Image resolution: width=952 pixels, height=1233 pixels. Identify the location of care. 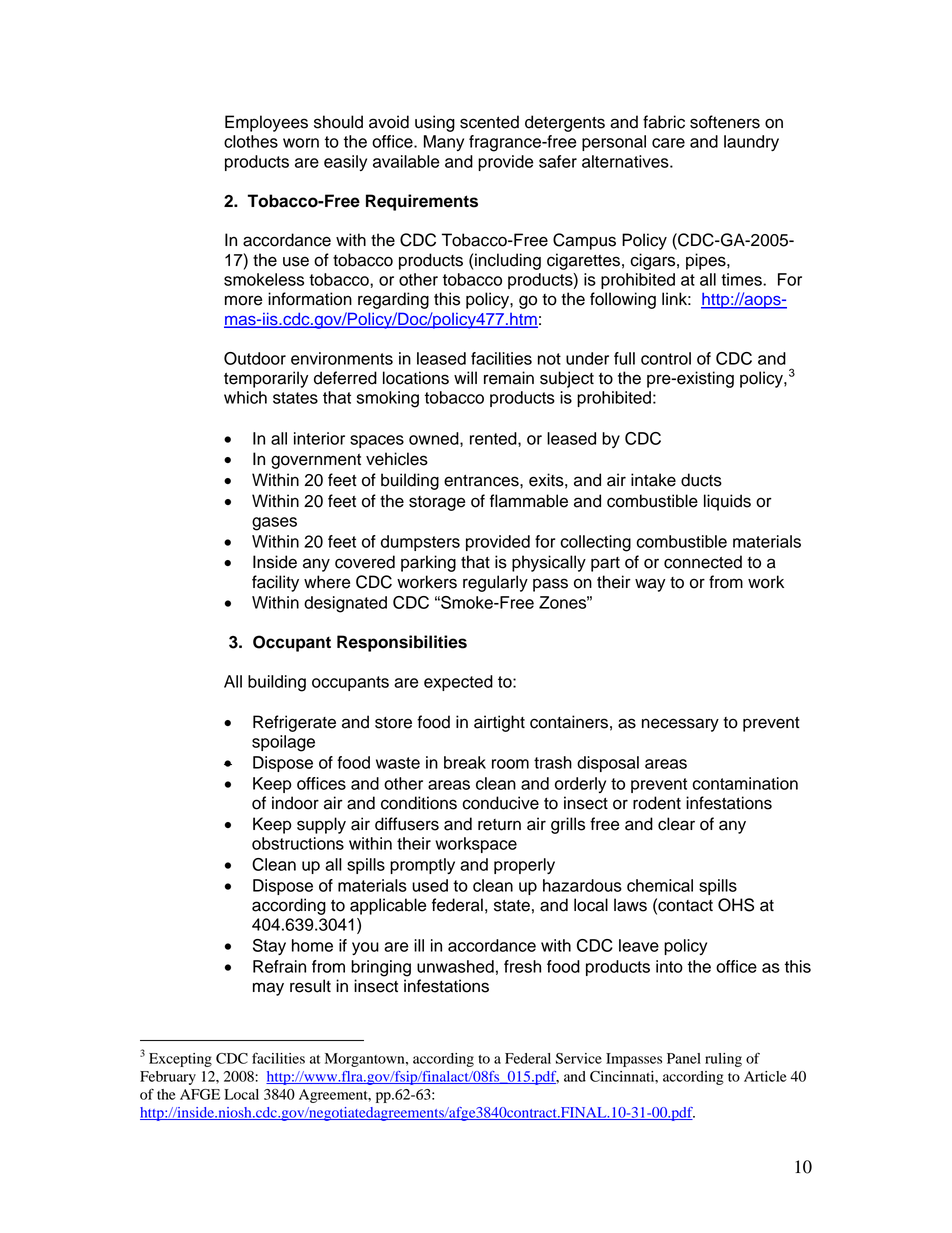
(668, 143).
